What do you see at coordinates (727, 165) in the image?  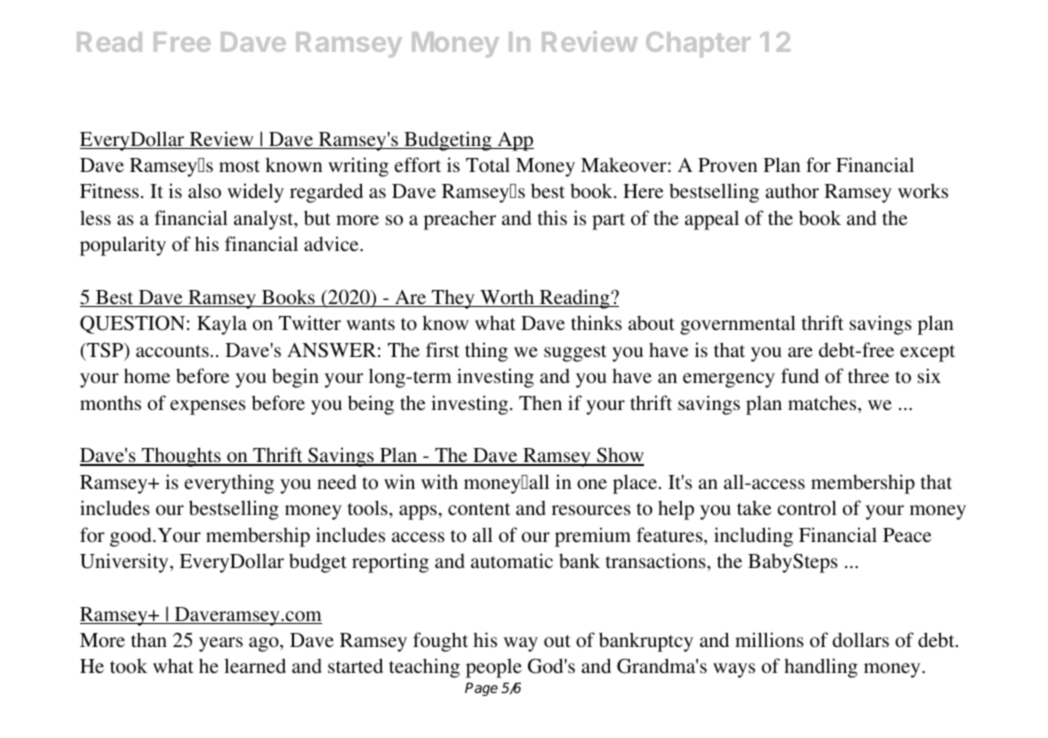 I see `Proven` at bounding box center [727, 165].
